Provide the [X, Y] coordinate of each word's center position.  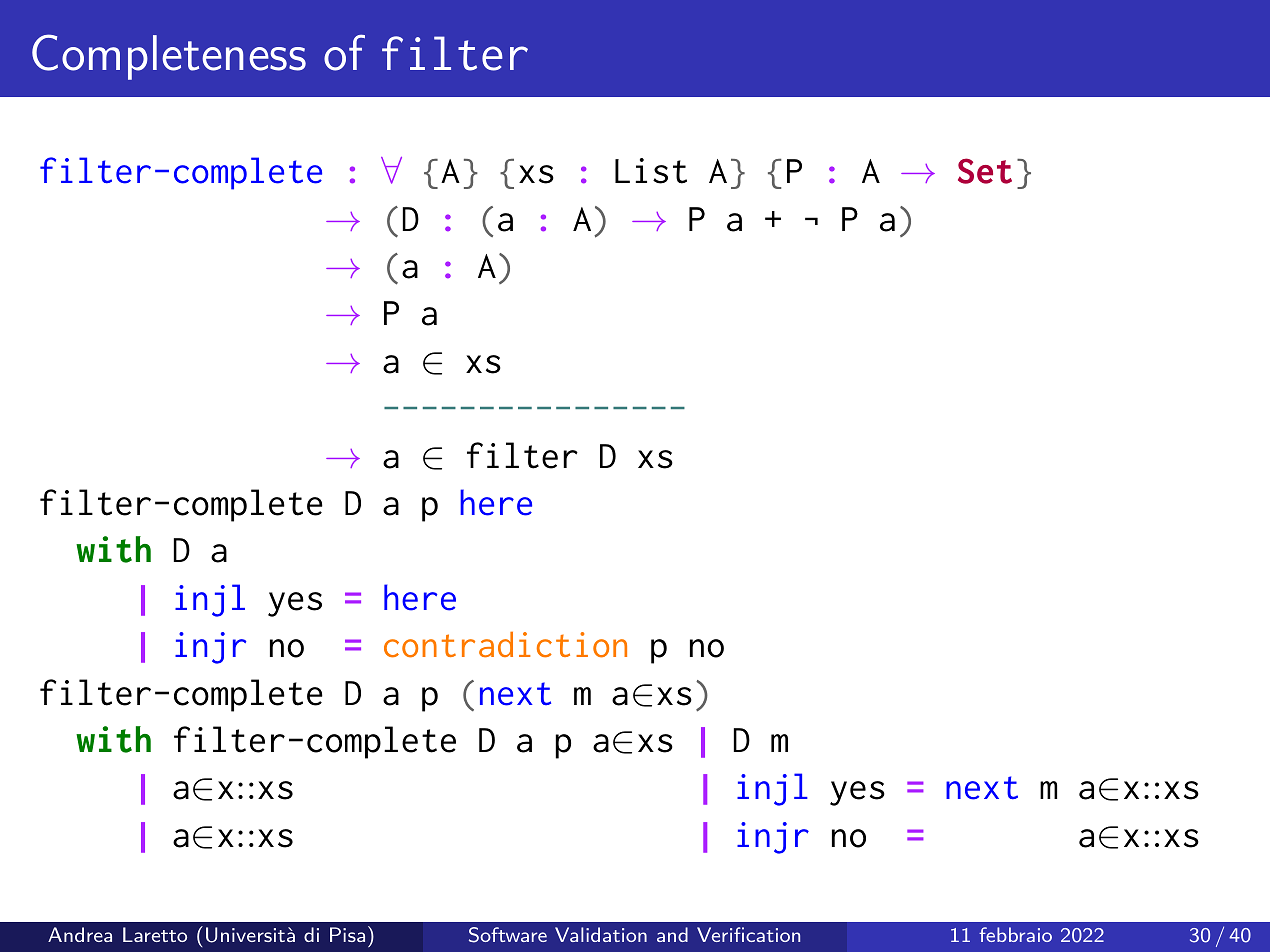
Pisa [347, 934]
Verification [748, 934]
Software [508, 935]
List [651, 171]
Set [985, 171]
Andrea [80, 934]
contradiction [505, 645]
